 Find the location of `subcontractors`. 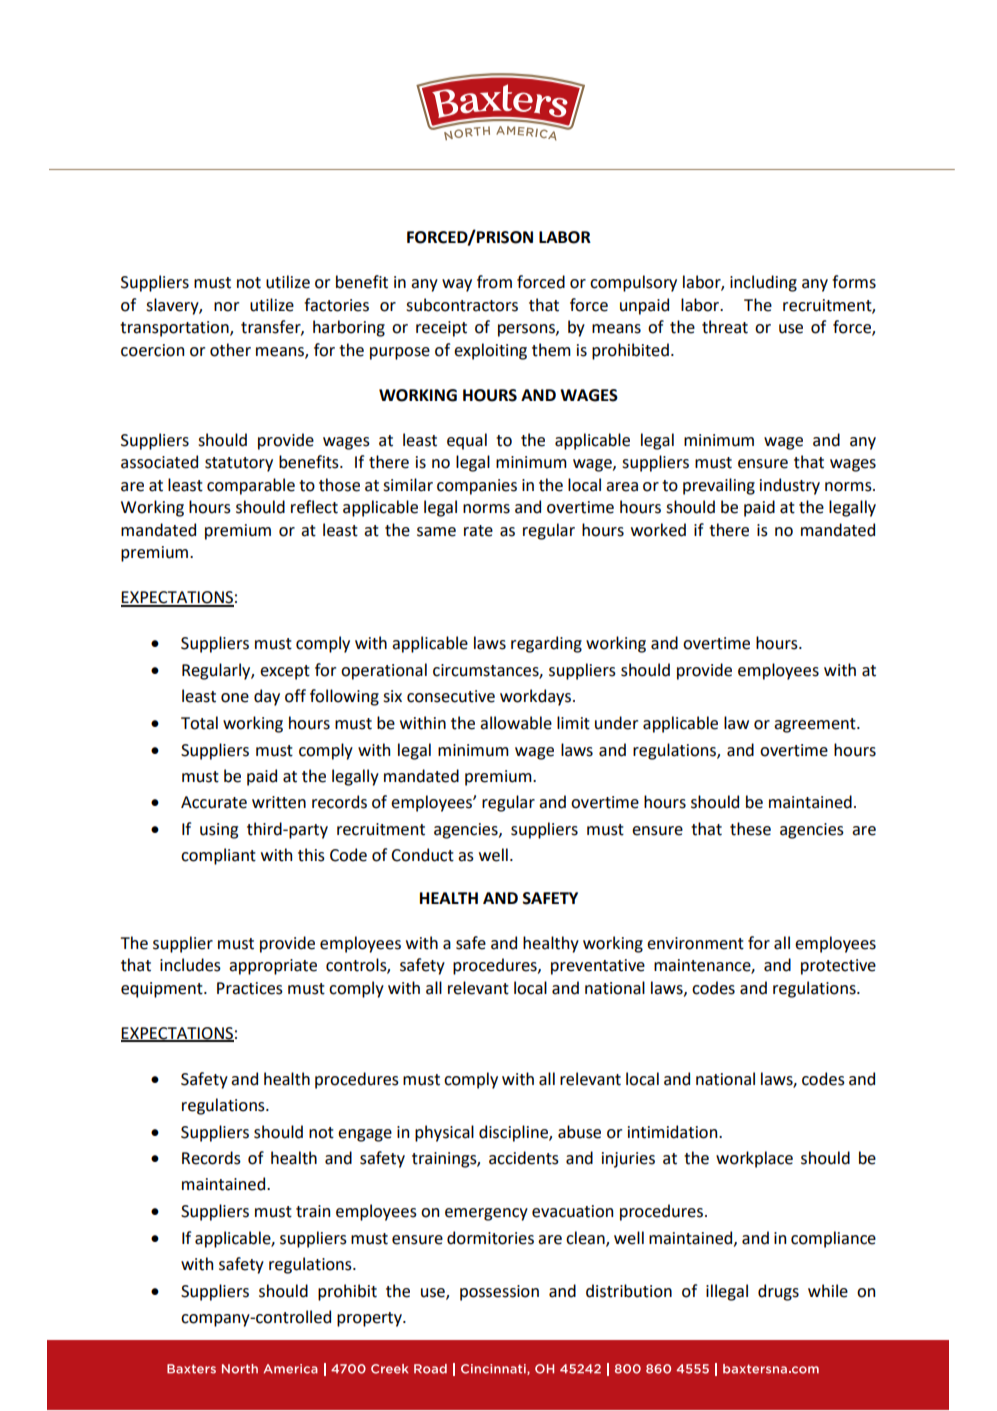

subcontractors is located at coordinates (462, 305).
